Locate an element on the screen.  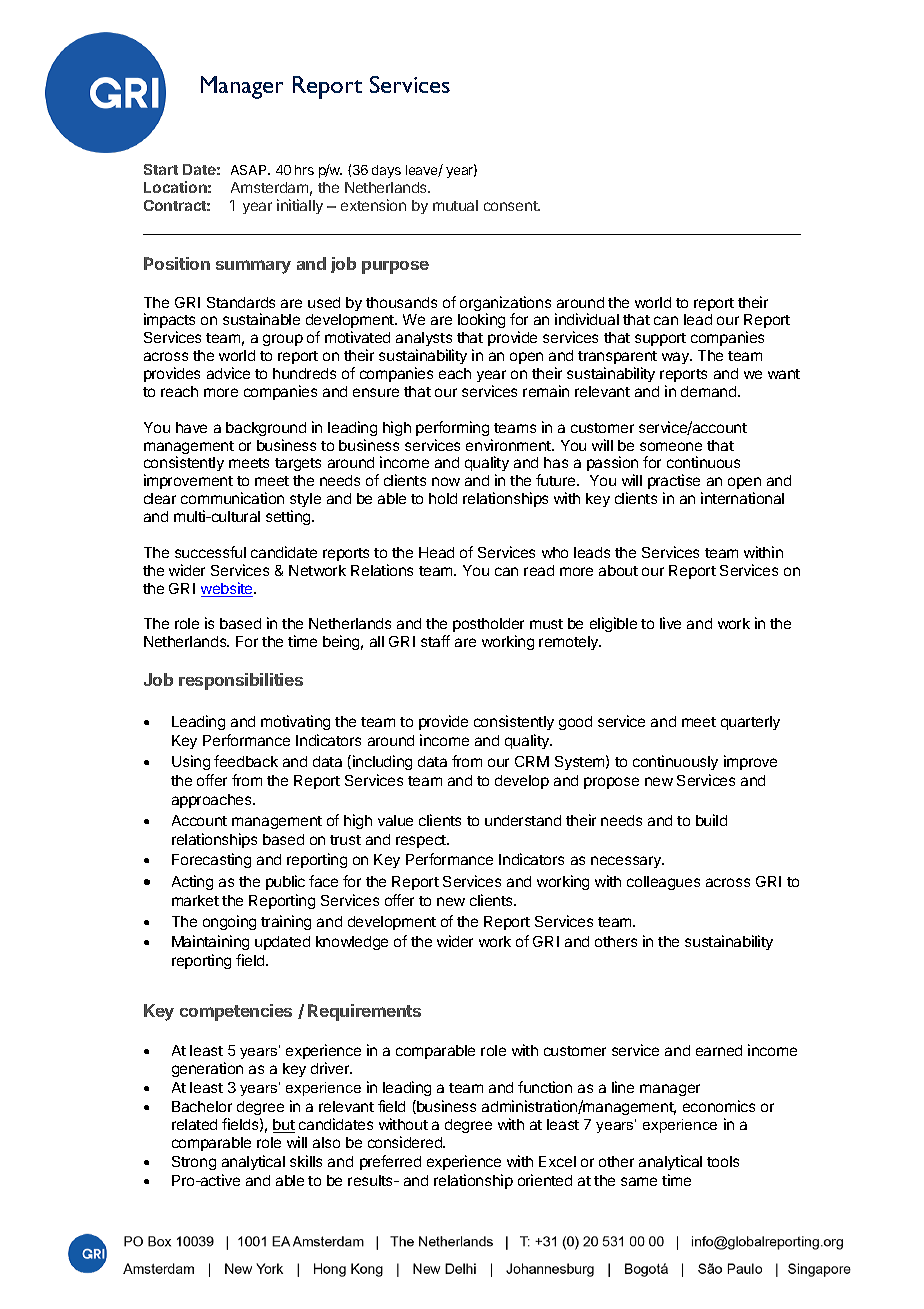
support is located at coordinates (660, 339).
